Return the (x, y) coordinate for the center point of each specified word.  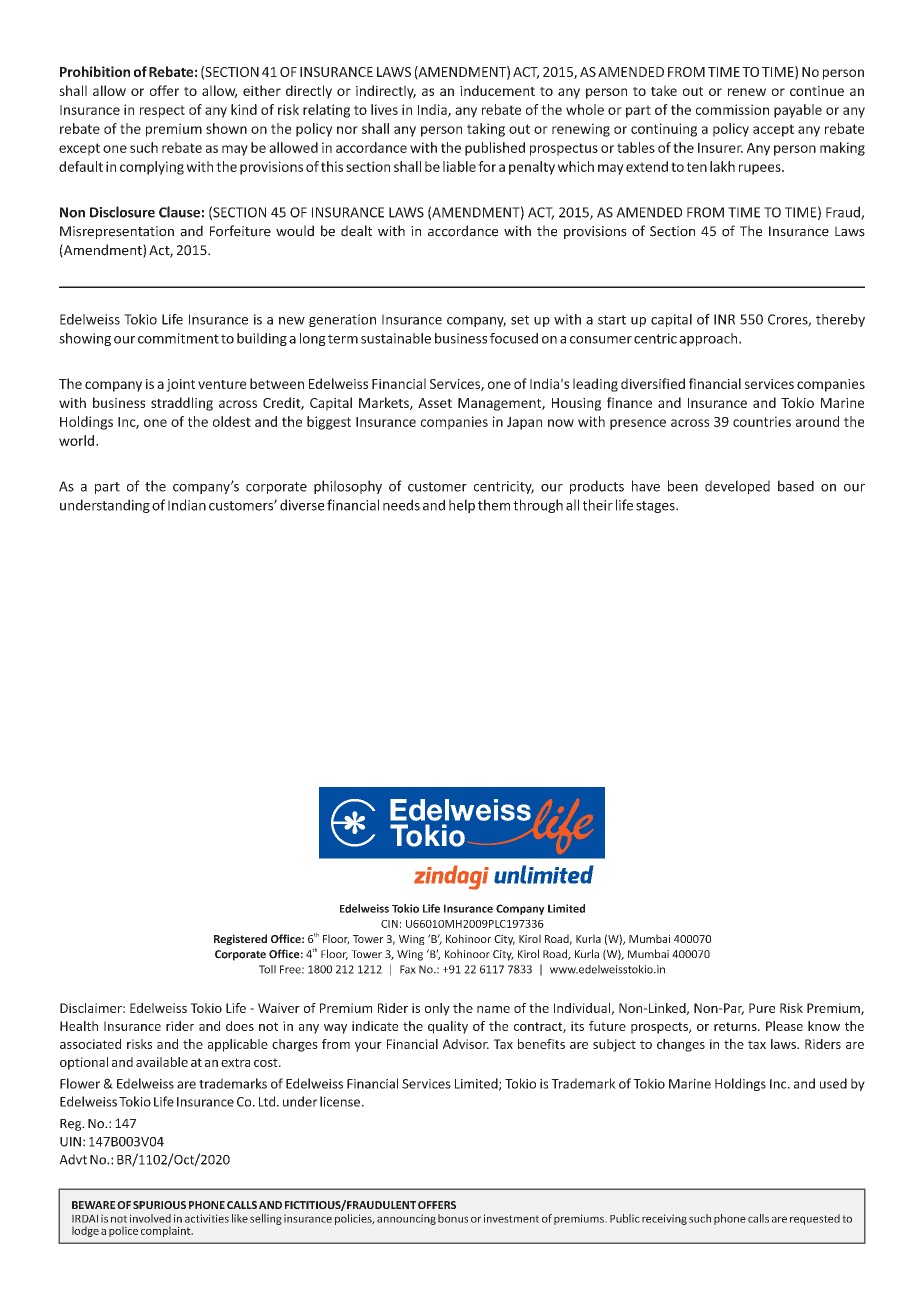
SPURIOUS (159, 1205)
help (462, 506)
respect (162, 111)
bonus (453, 1218)
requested (815, 1219)
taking (486, 130)
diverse (302, 505)
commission (732, 109)
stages (656, 507)
